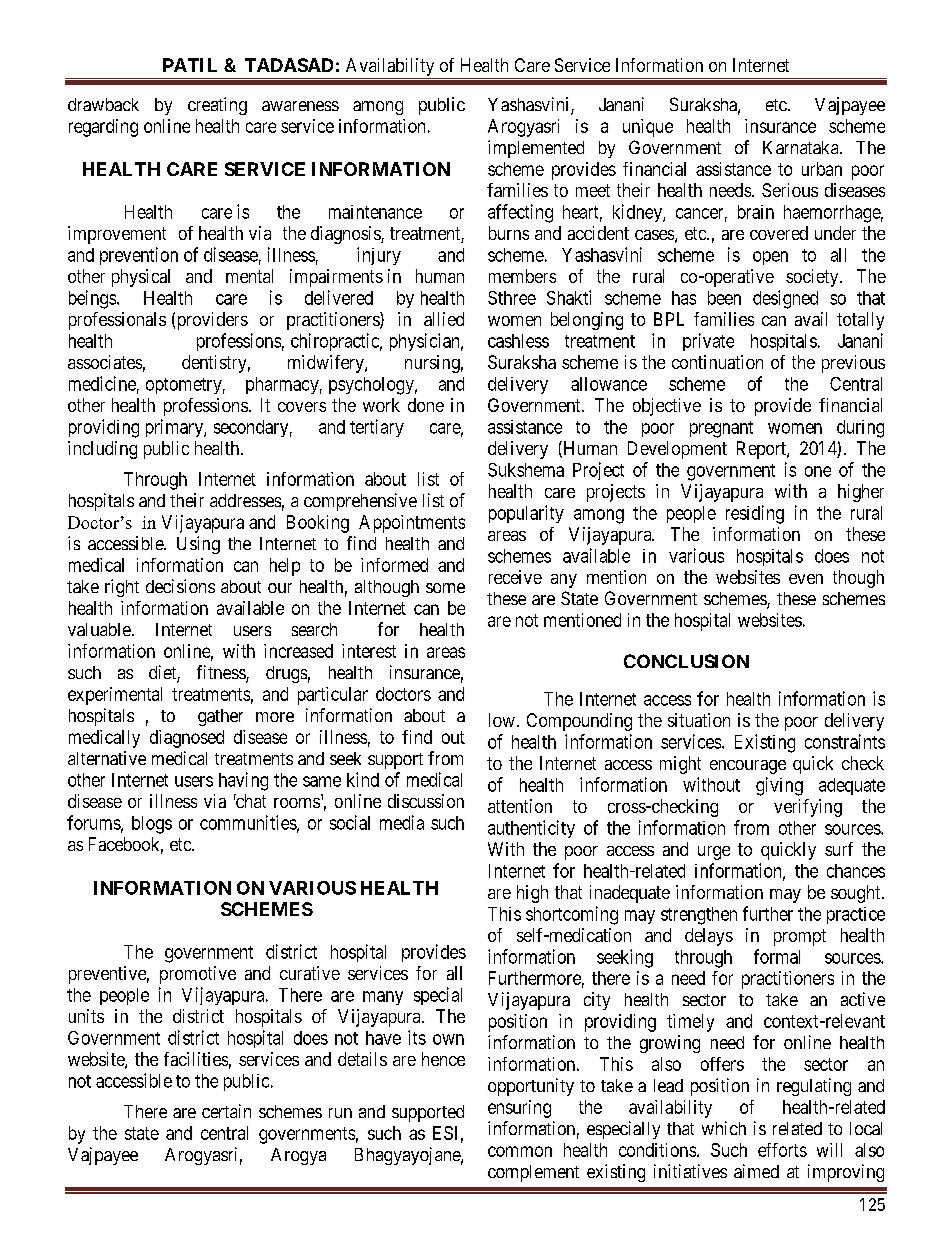 The image size is (952, 1233). Describe the element at coordinates (152, 825) in the screenshot. I see `blogs` at that location.
